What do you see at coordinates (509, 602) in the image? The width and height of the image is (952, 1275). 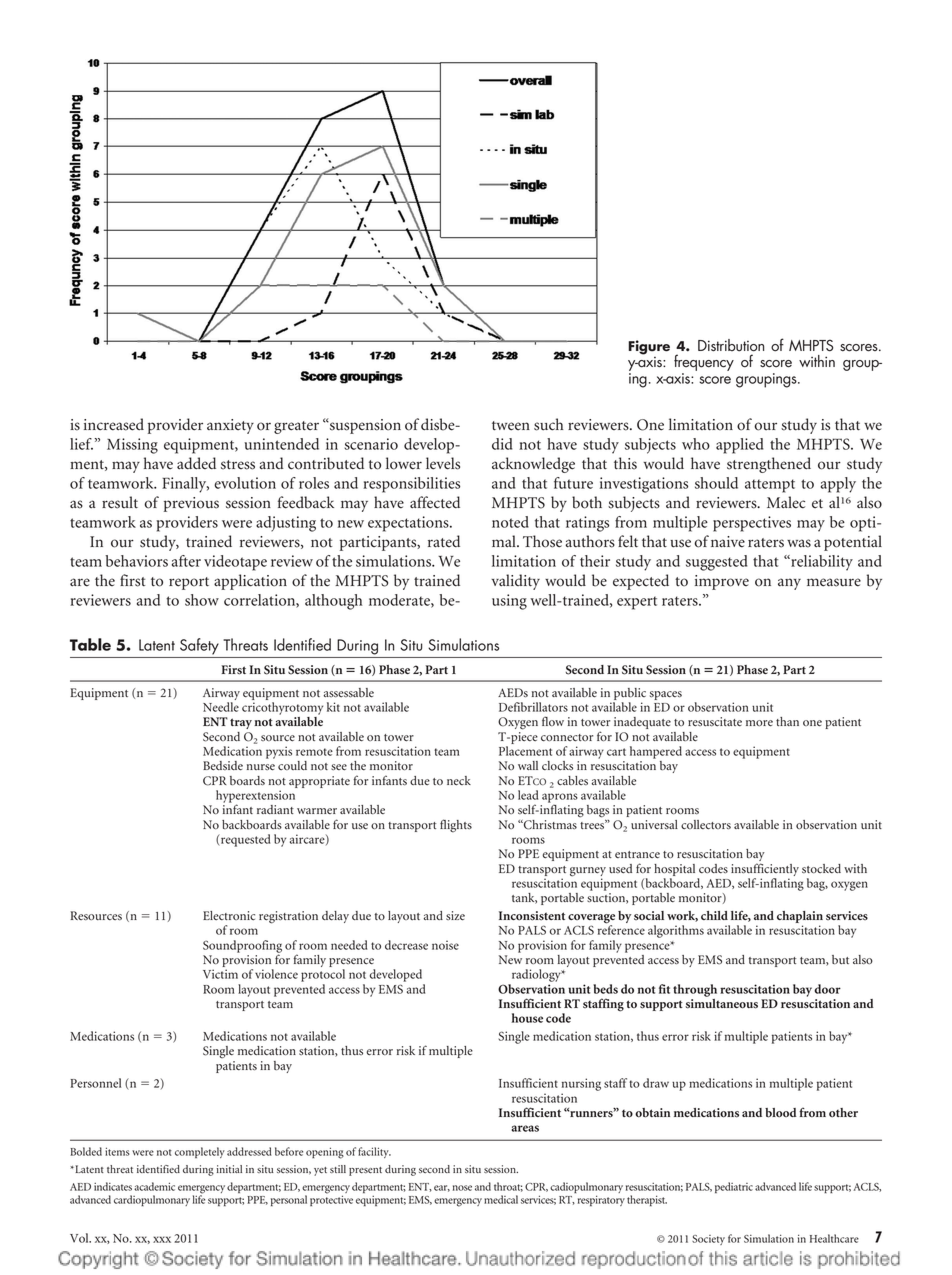 I see `using` at bounding box center [509, 602].
